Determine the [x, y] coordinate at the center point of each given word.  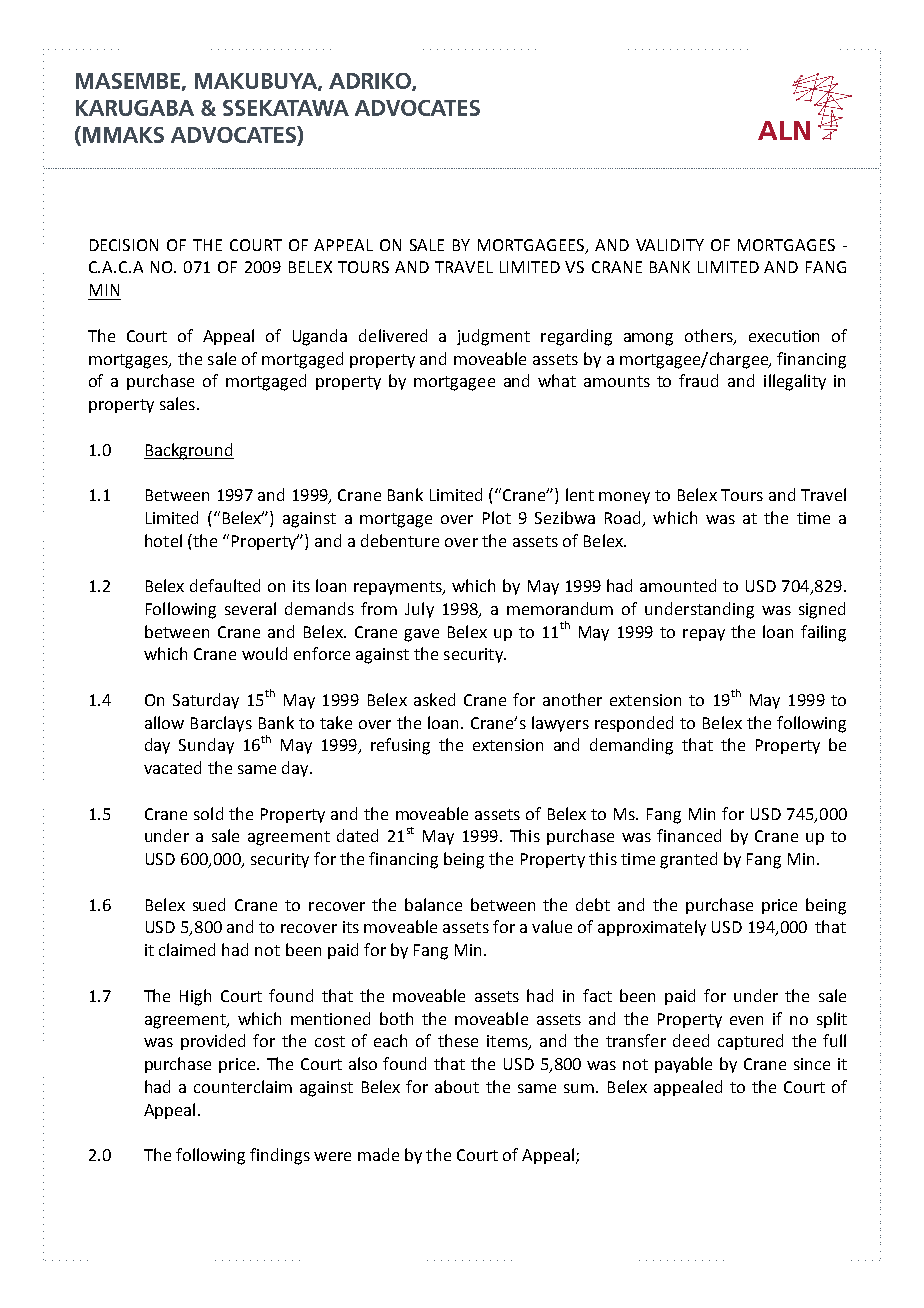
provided [213, 1042]
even [746, 1020]
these [458, 1040]
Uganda [320, 337]
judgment [493, 337]
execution [784, 336]
